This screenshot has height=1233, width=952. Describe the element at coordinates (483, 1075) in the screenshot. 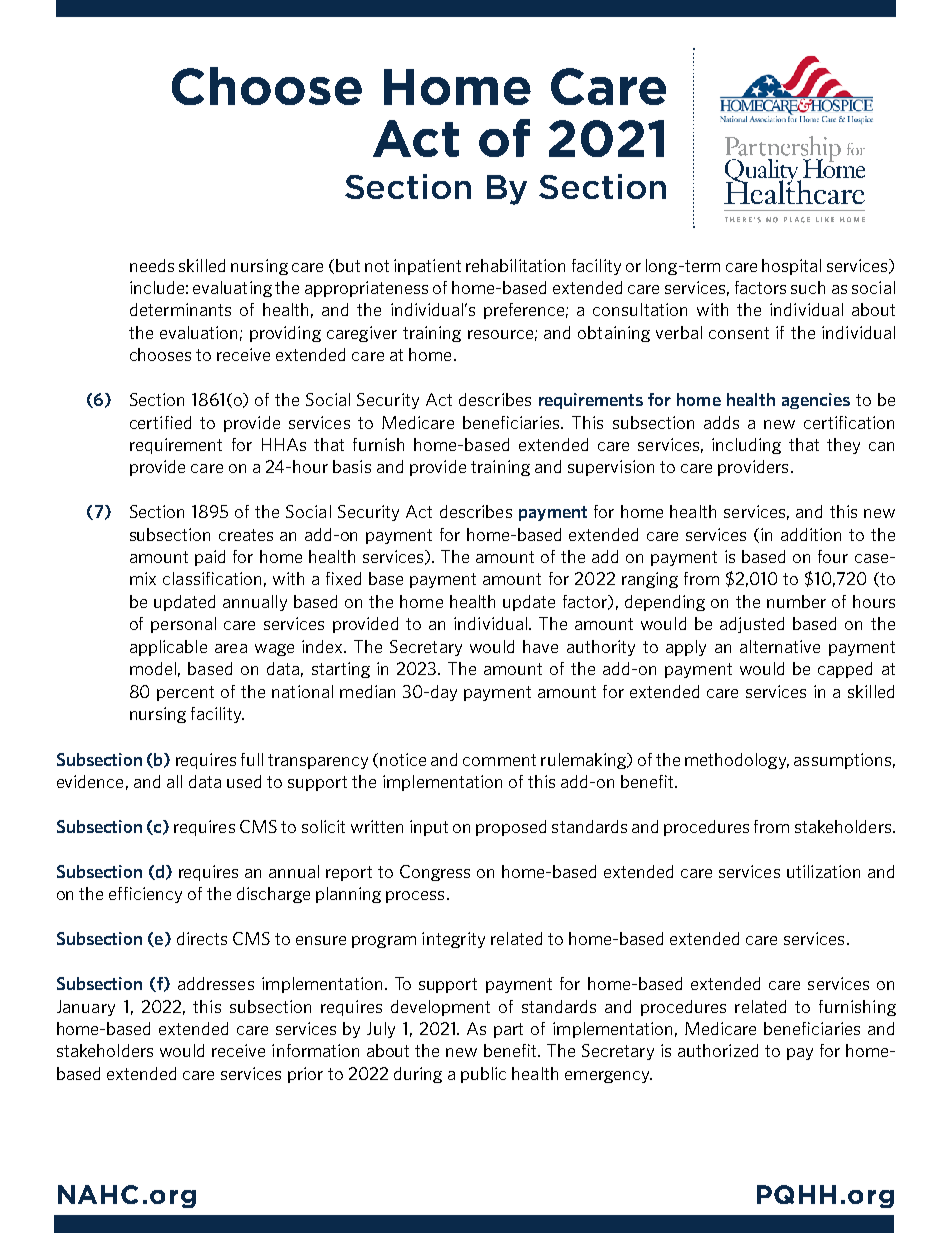

I see `public` at that location.
